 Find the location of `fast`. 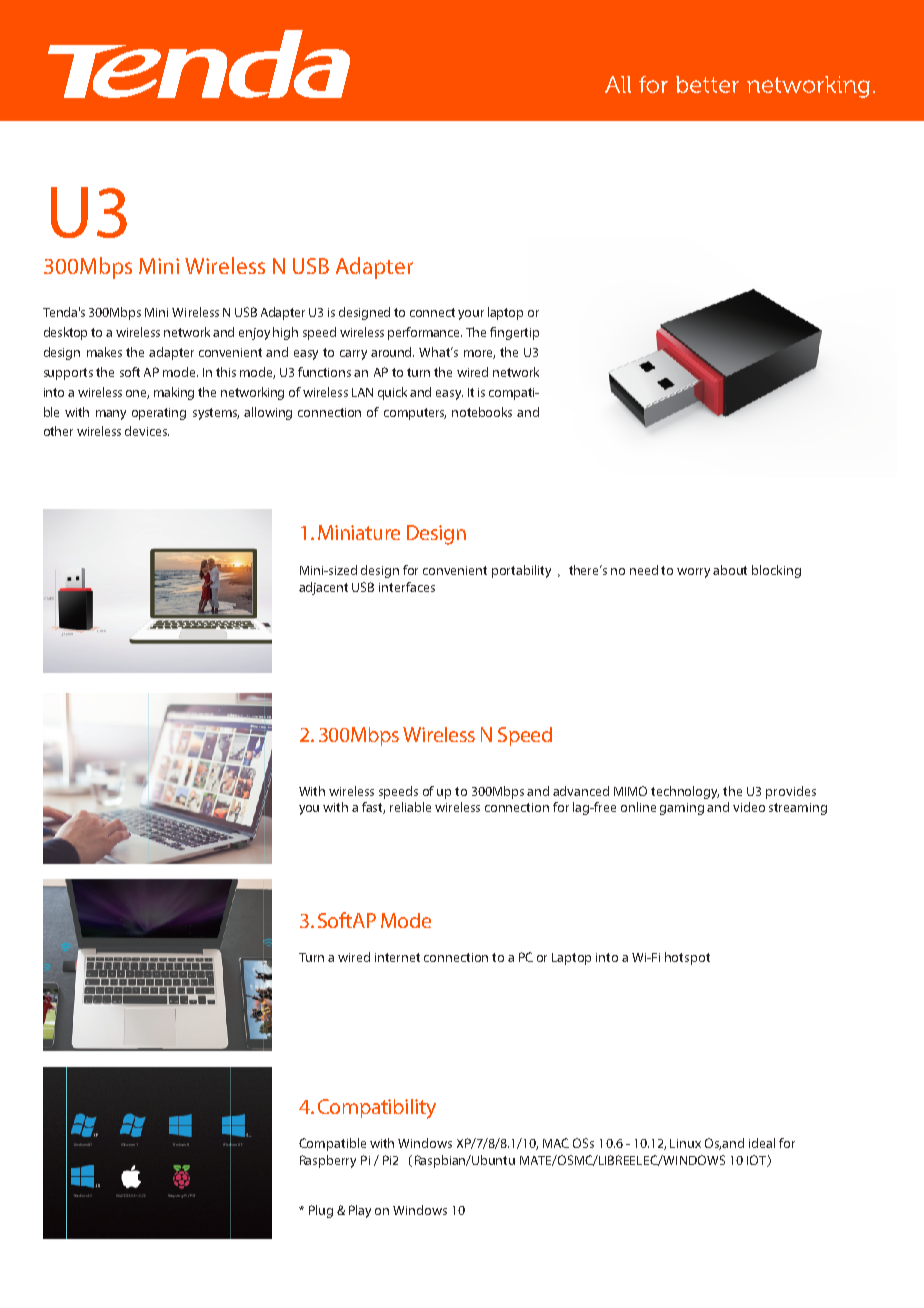

fast is located at coordinates (373, 808).
